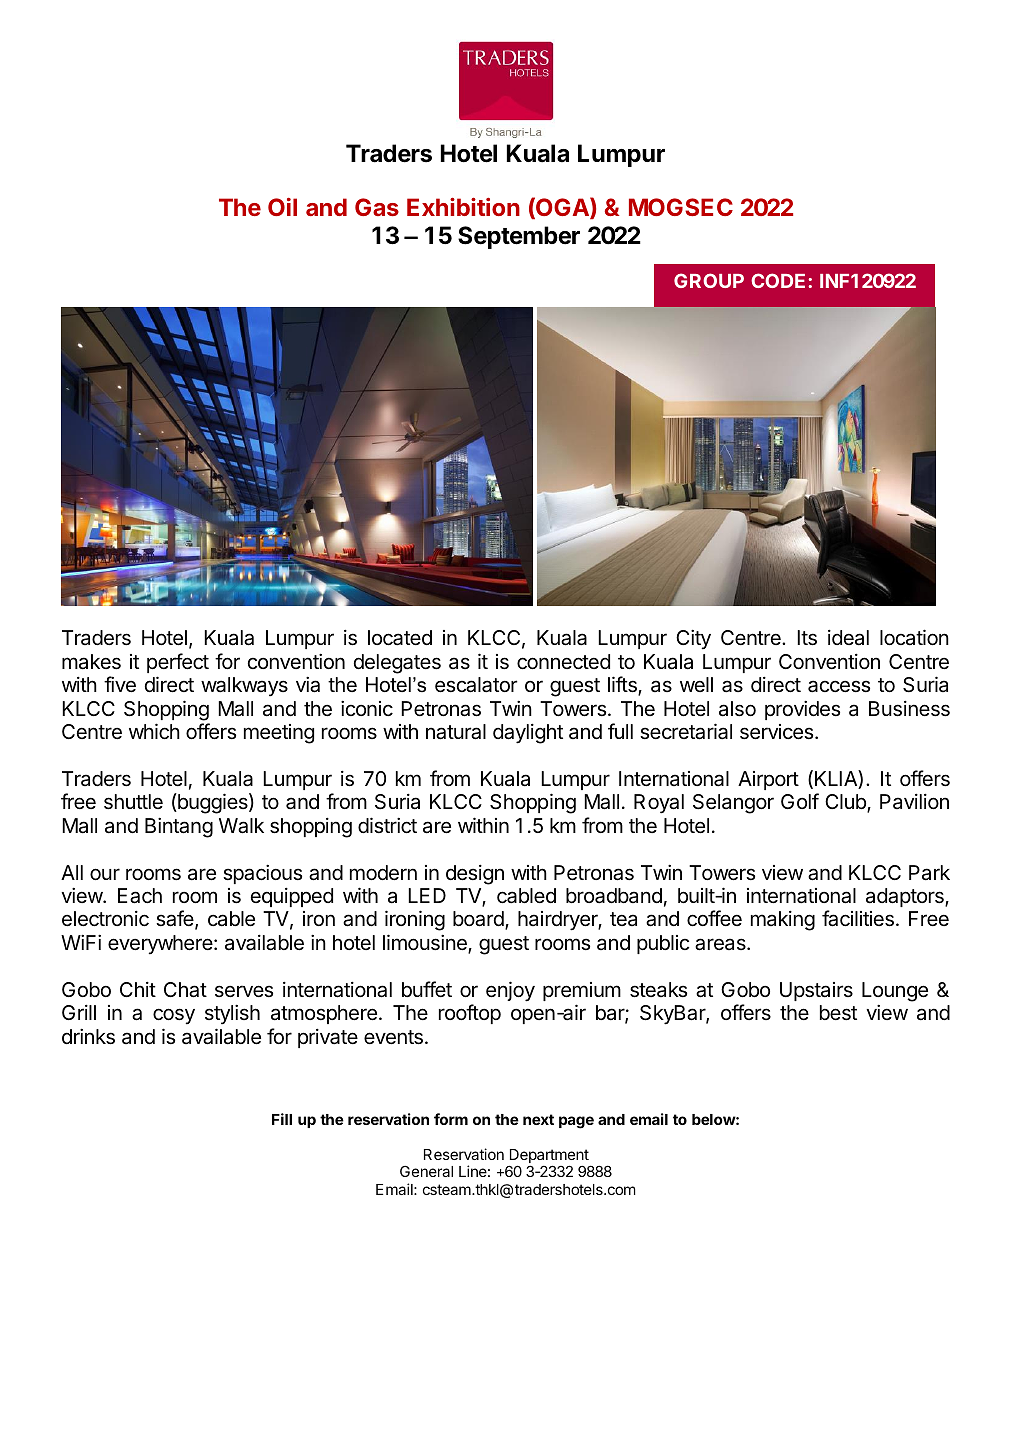 The height and width of the screenshot is (1429, 1011). Describe the element at coordinates (807, 638) in the screenshot. I see `Its` at that location.
